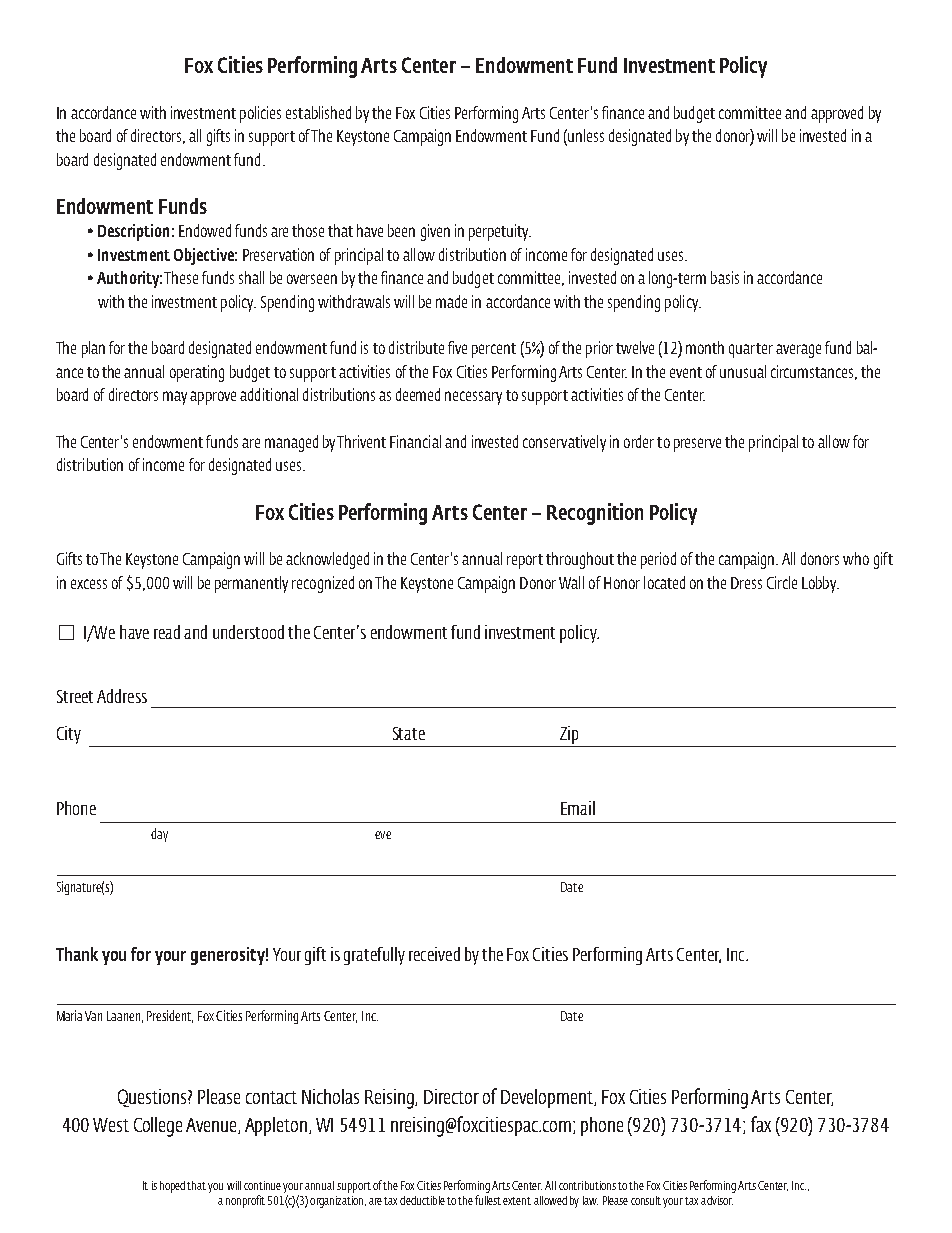 The image size is (952, 1233). Describe the element at coordinates (172, 1187) in the screenshot. I see `hoped` at that location.
